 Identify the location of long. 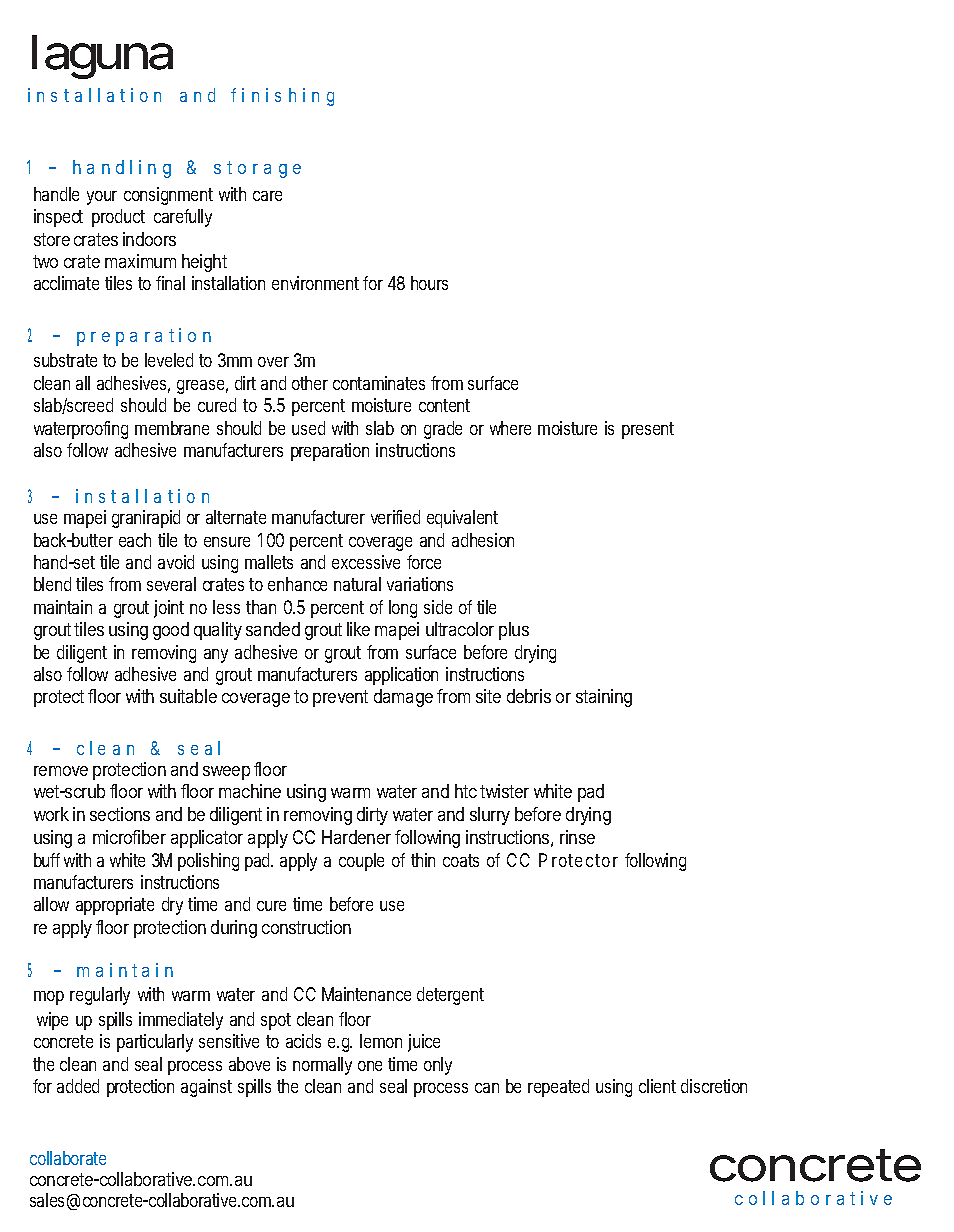
(403, 609).
